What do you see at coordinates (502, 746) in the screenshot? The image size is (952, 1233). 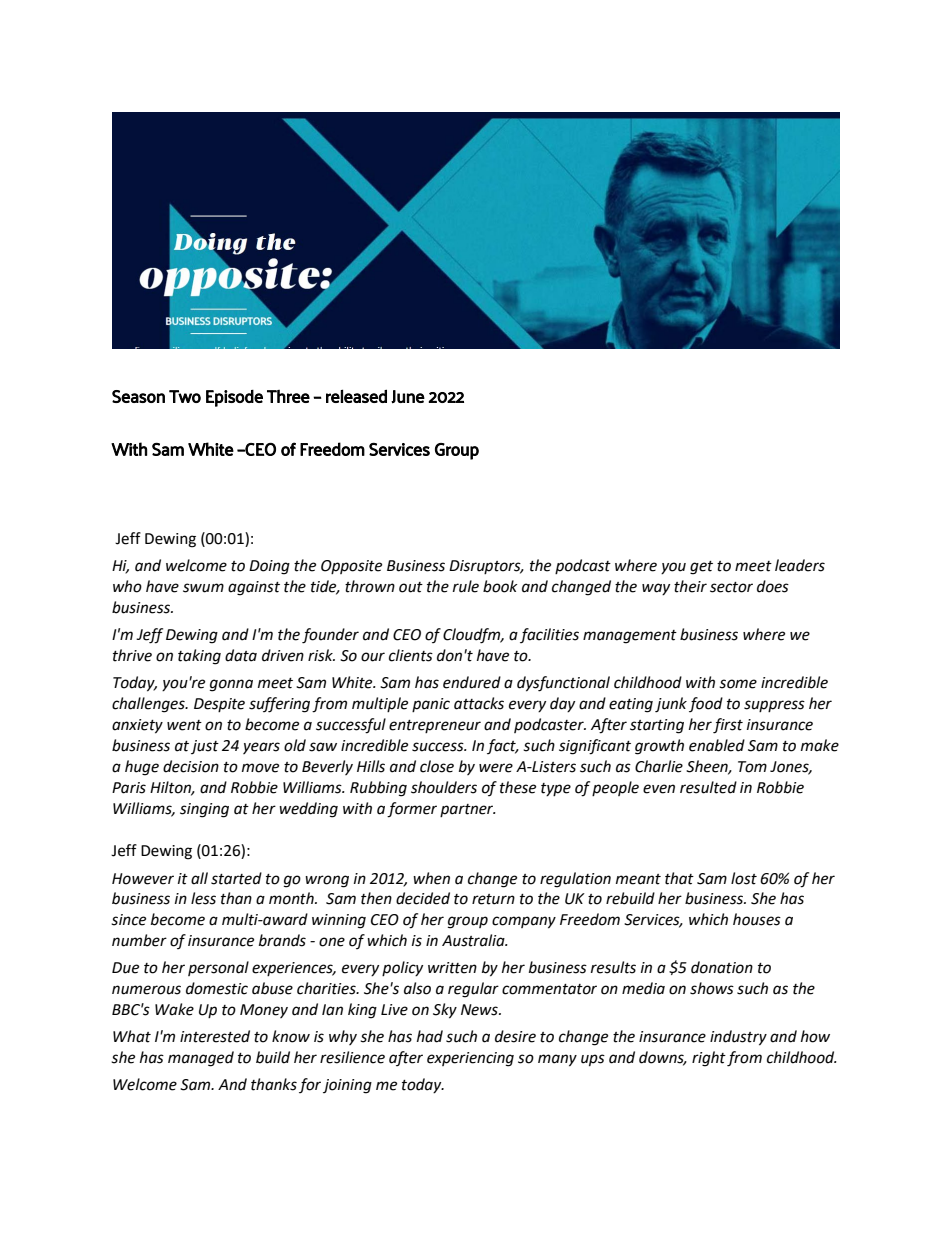 I see `fact` at bounding box center [502, 746].
